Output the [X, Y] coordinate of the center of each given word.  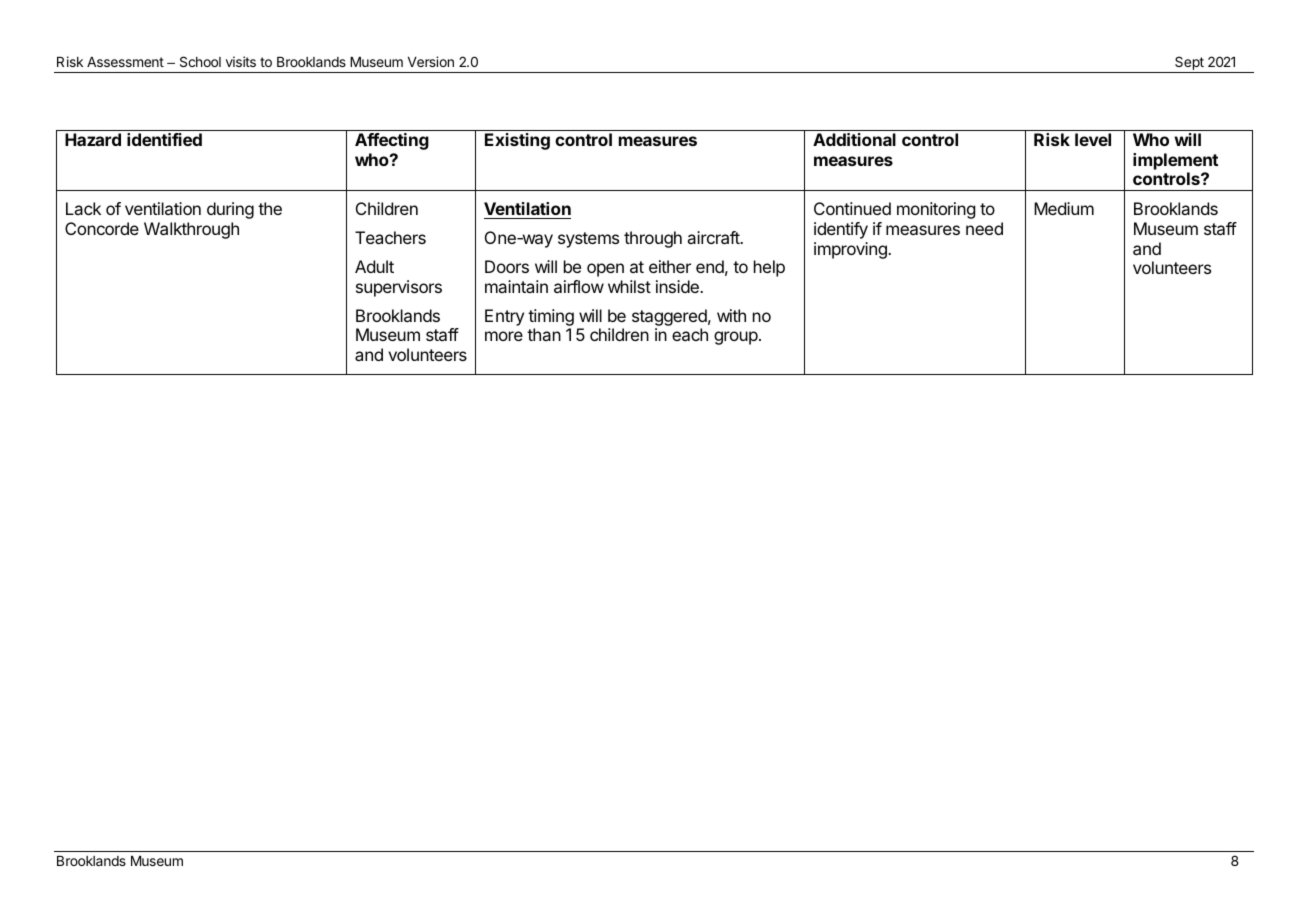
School [200, 61]
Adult [374, 266]
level [1093, 139]
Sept [1189, 64]
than [544, 334]
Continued [852, 208]
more [504, 336]
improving [851, 250]
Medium [1064, 208]
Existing [517, 141]
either [670, 266]
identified [164, 139]
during [230, 210]
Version [431, 61]
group [736, 338]
